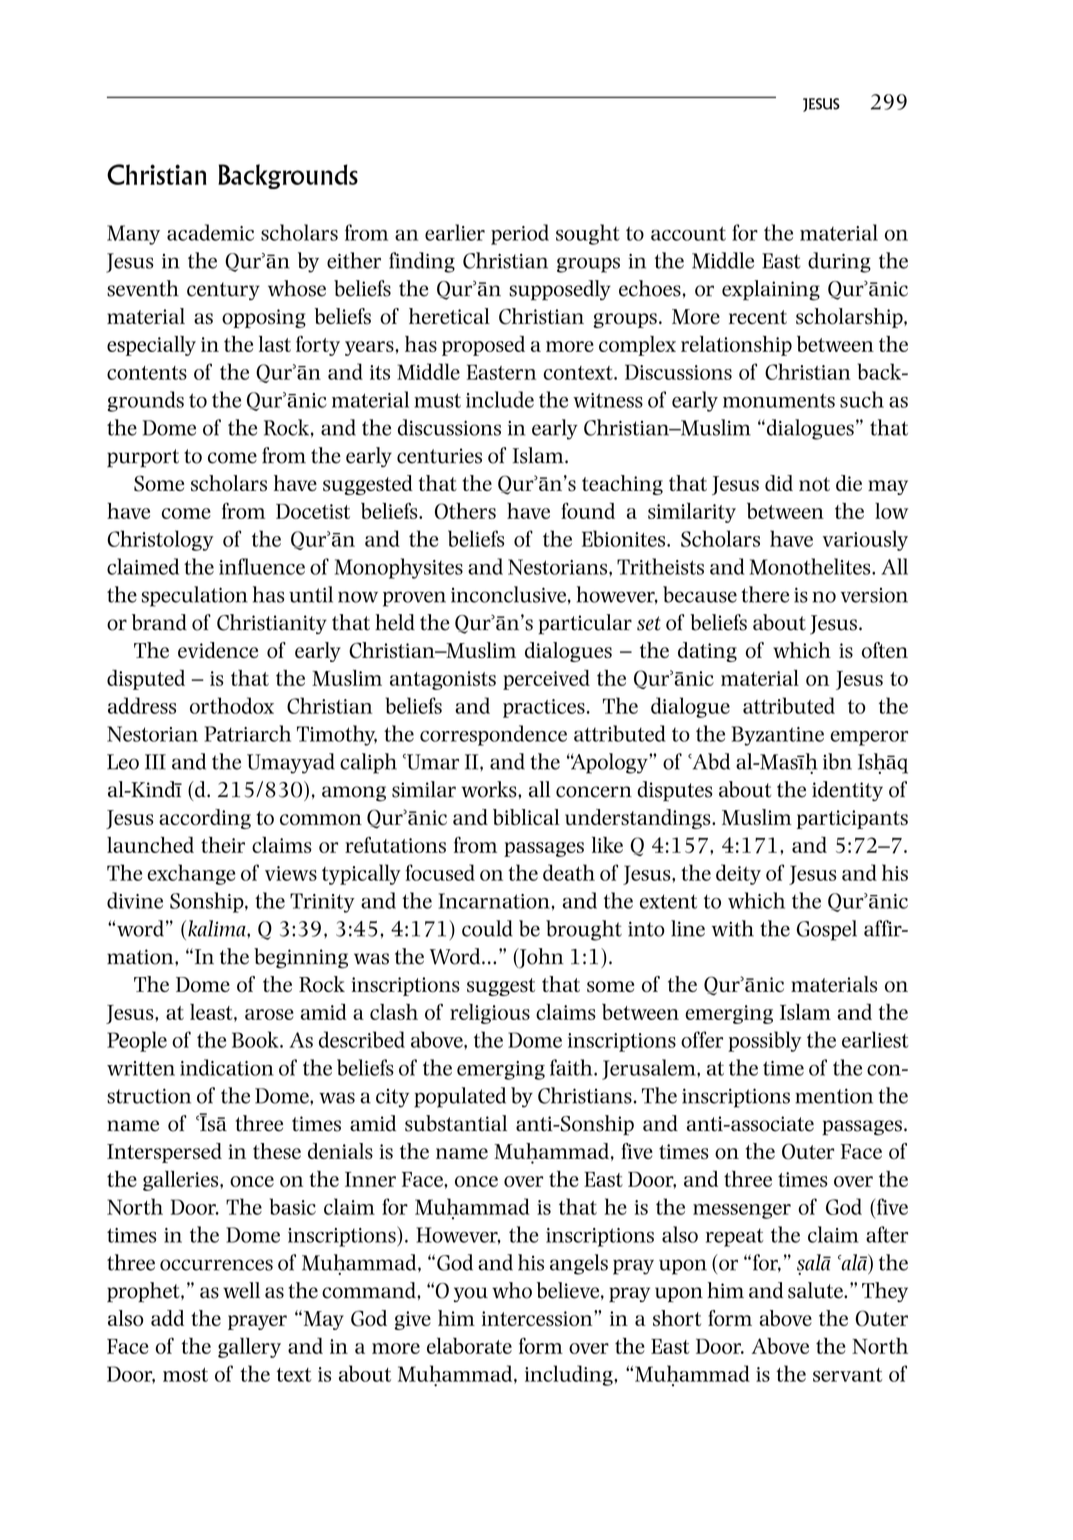 Image resolution: width=1073 pixels, height=1540 pixels. Describe the element at coordinates (839, 262) in the page. I see `during` at that location.
